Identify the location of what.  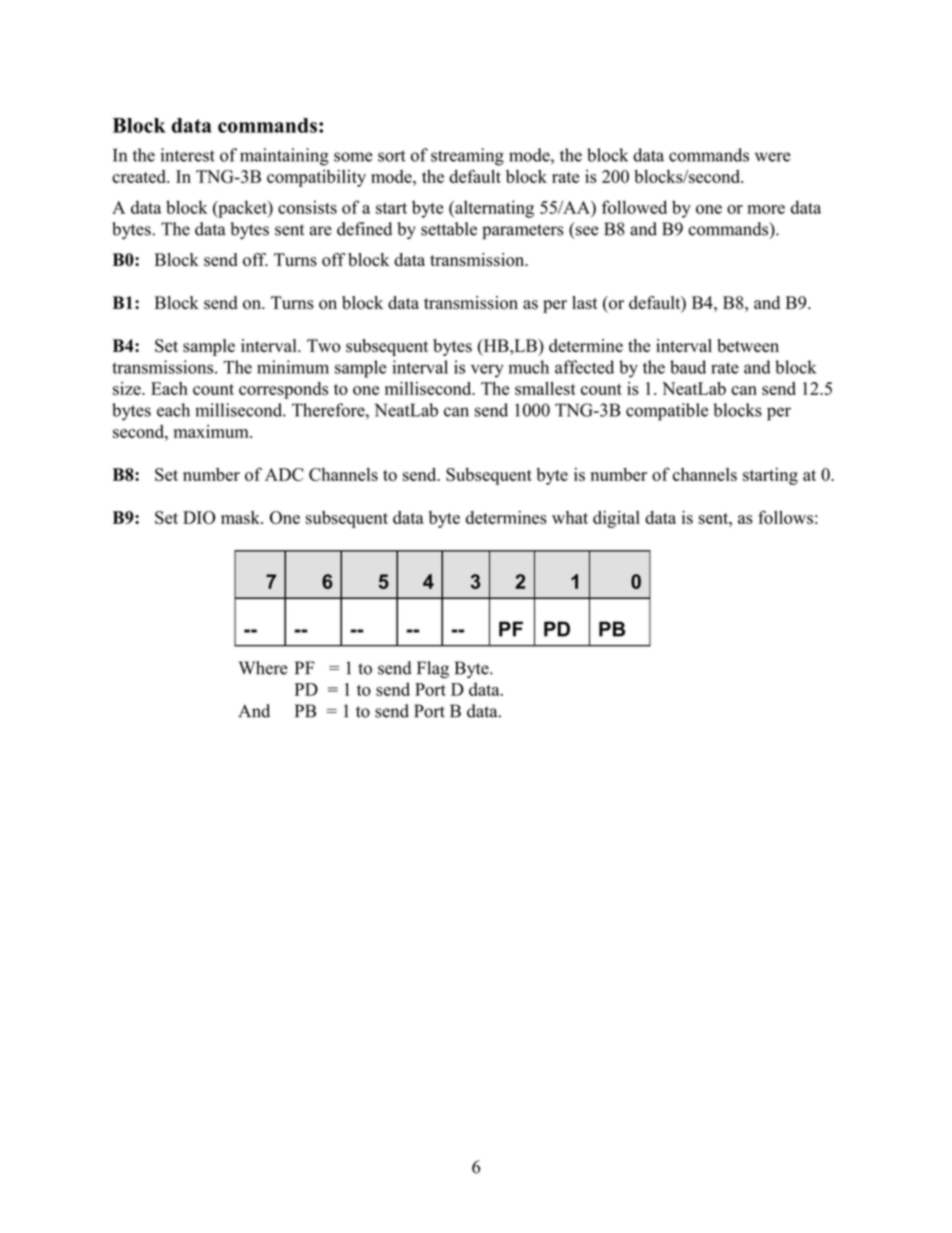
(570, 517).
